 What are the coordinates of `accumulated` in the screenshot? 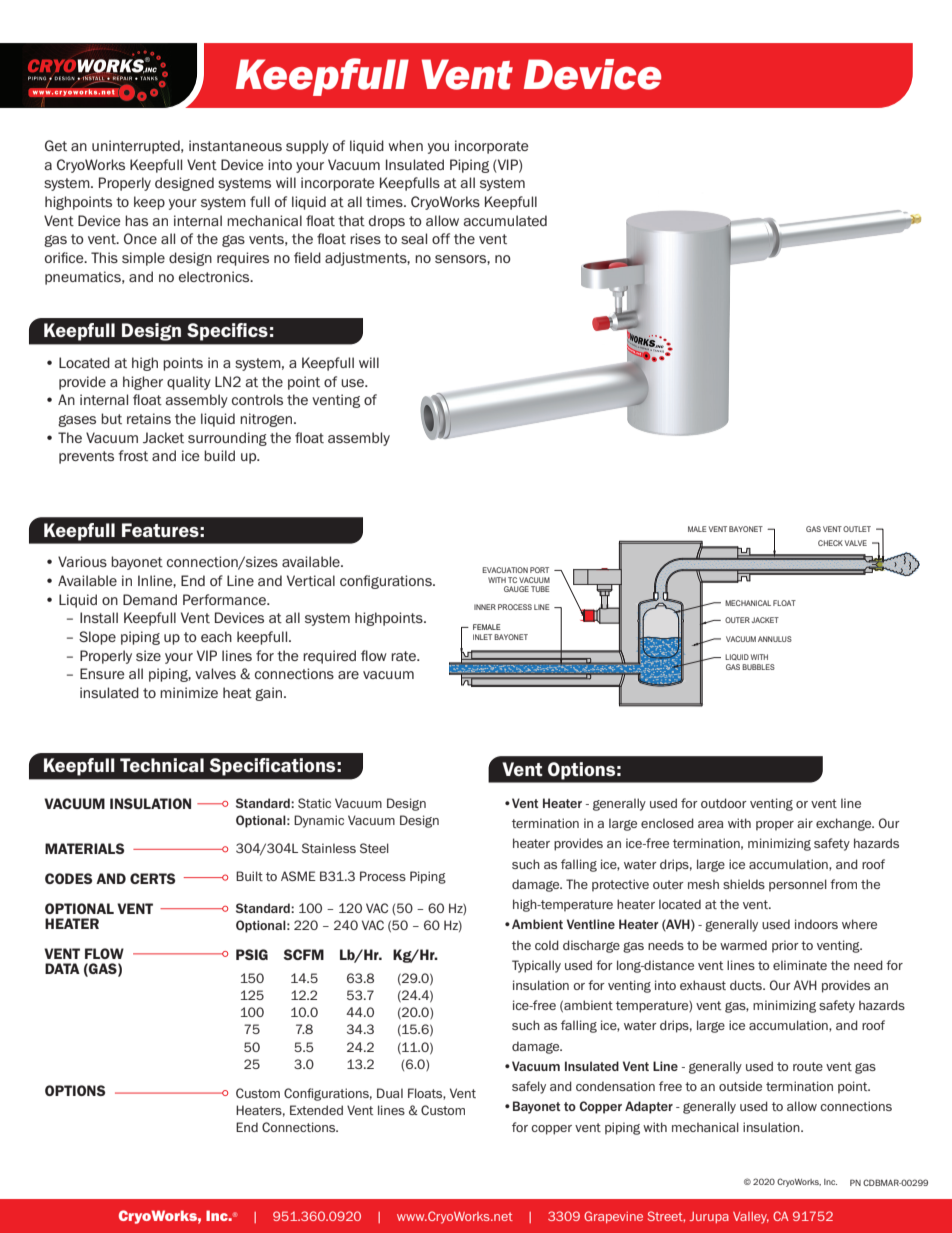 It's located at (505, 220).
